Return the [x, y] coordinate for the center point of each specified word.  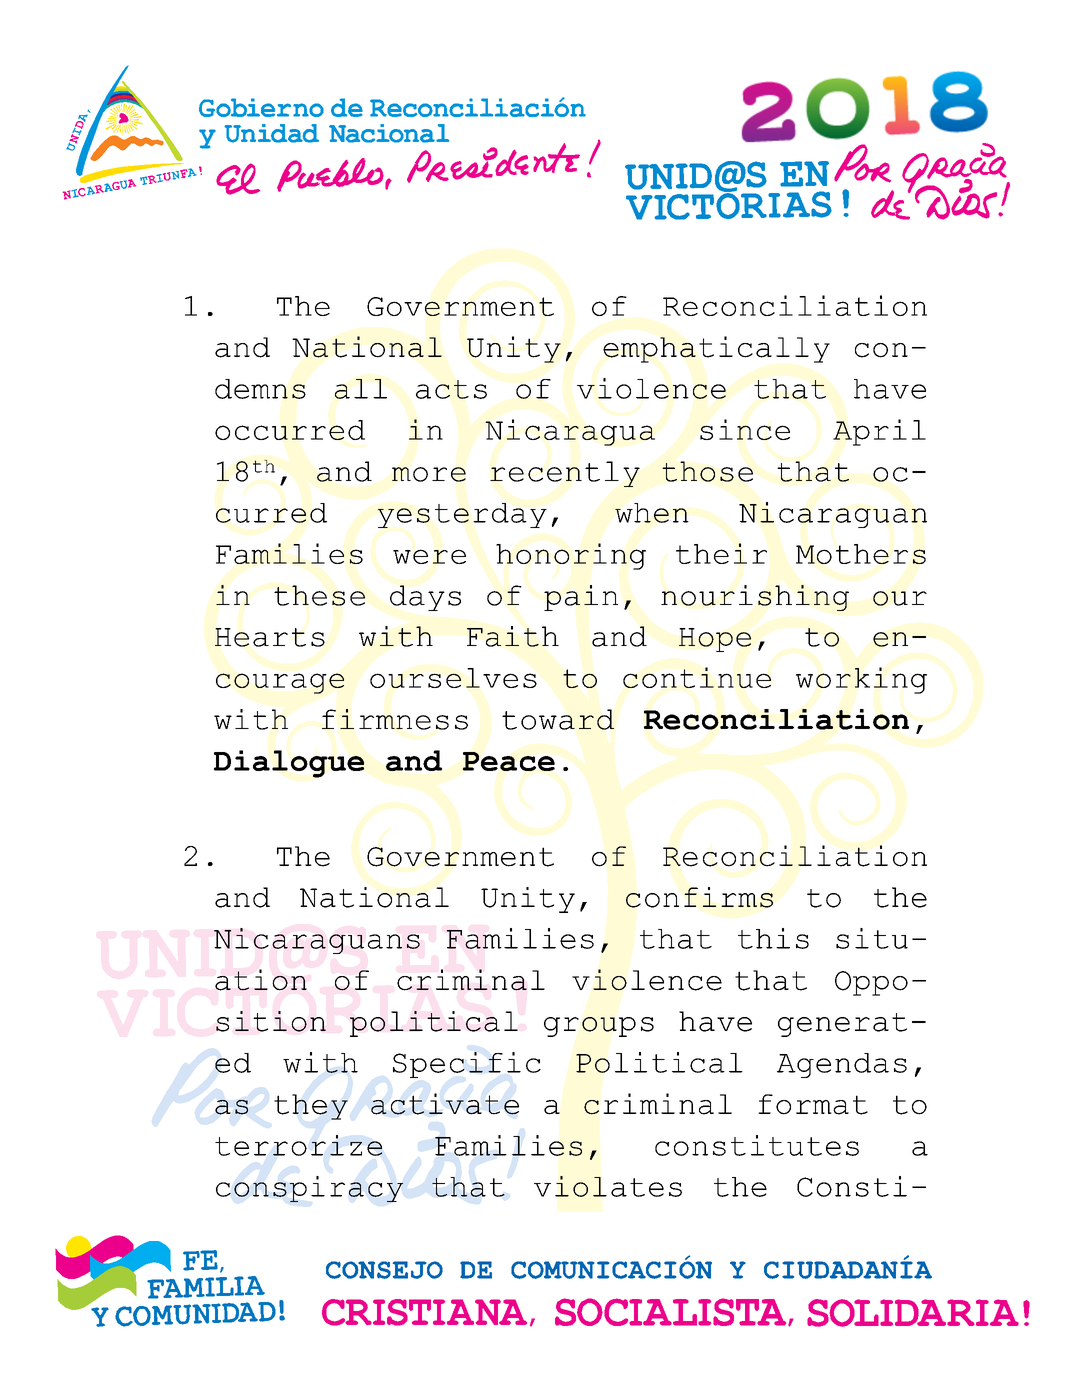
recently [565, 474]
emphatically [716, 349]
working [861, 680]
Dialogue [289, 764]
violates [608, 1186]
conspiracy [309, 1189]
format [813, 1104]
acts [451, 389]
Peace [509, 761]
